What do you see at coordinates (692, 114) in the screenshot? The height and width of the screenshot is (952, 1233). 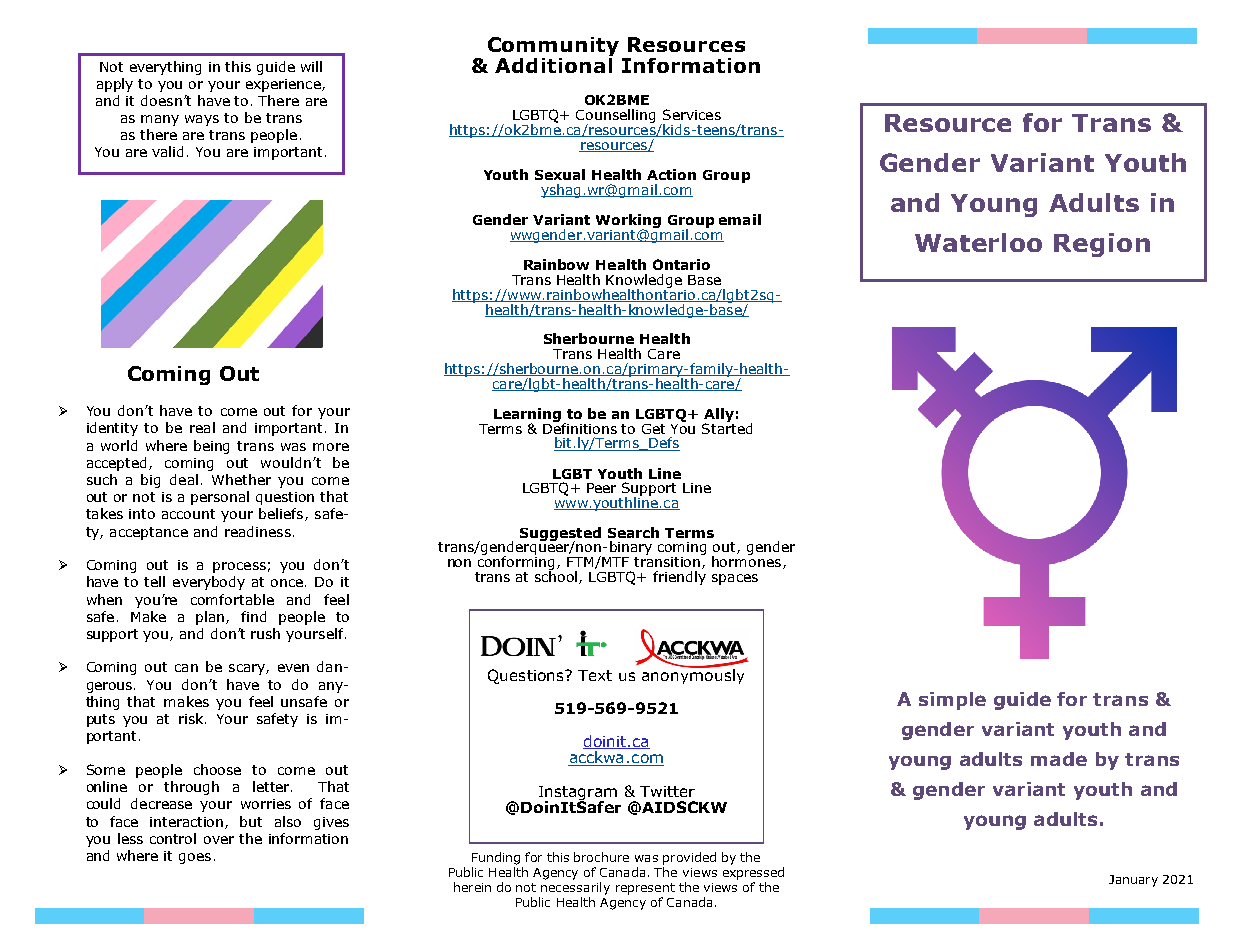 I see `Services` at bounding box center [692, 114].
